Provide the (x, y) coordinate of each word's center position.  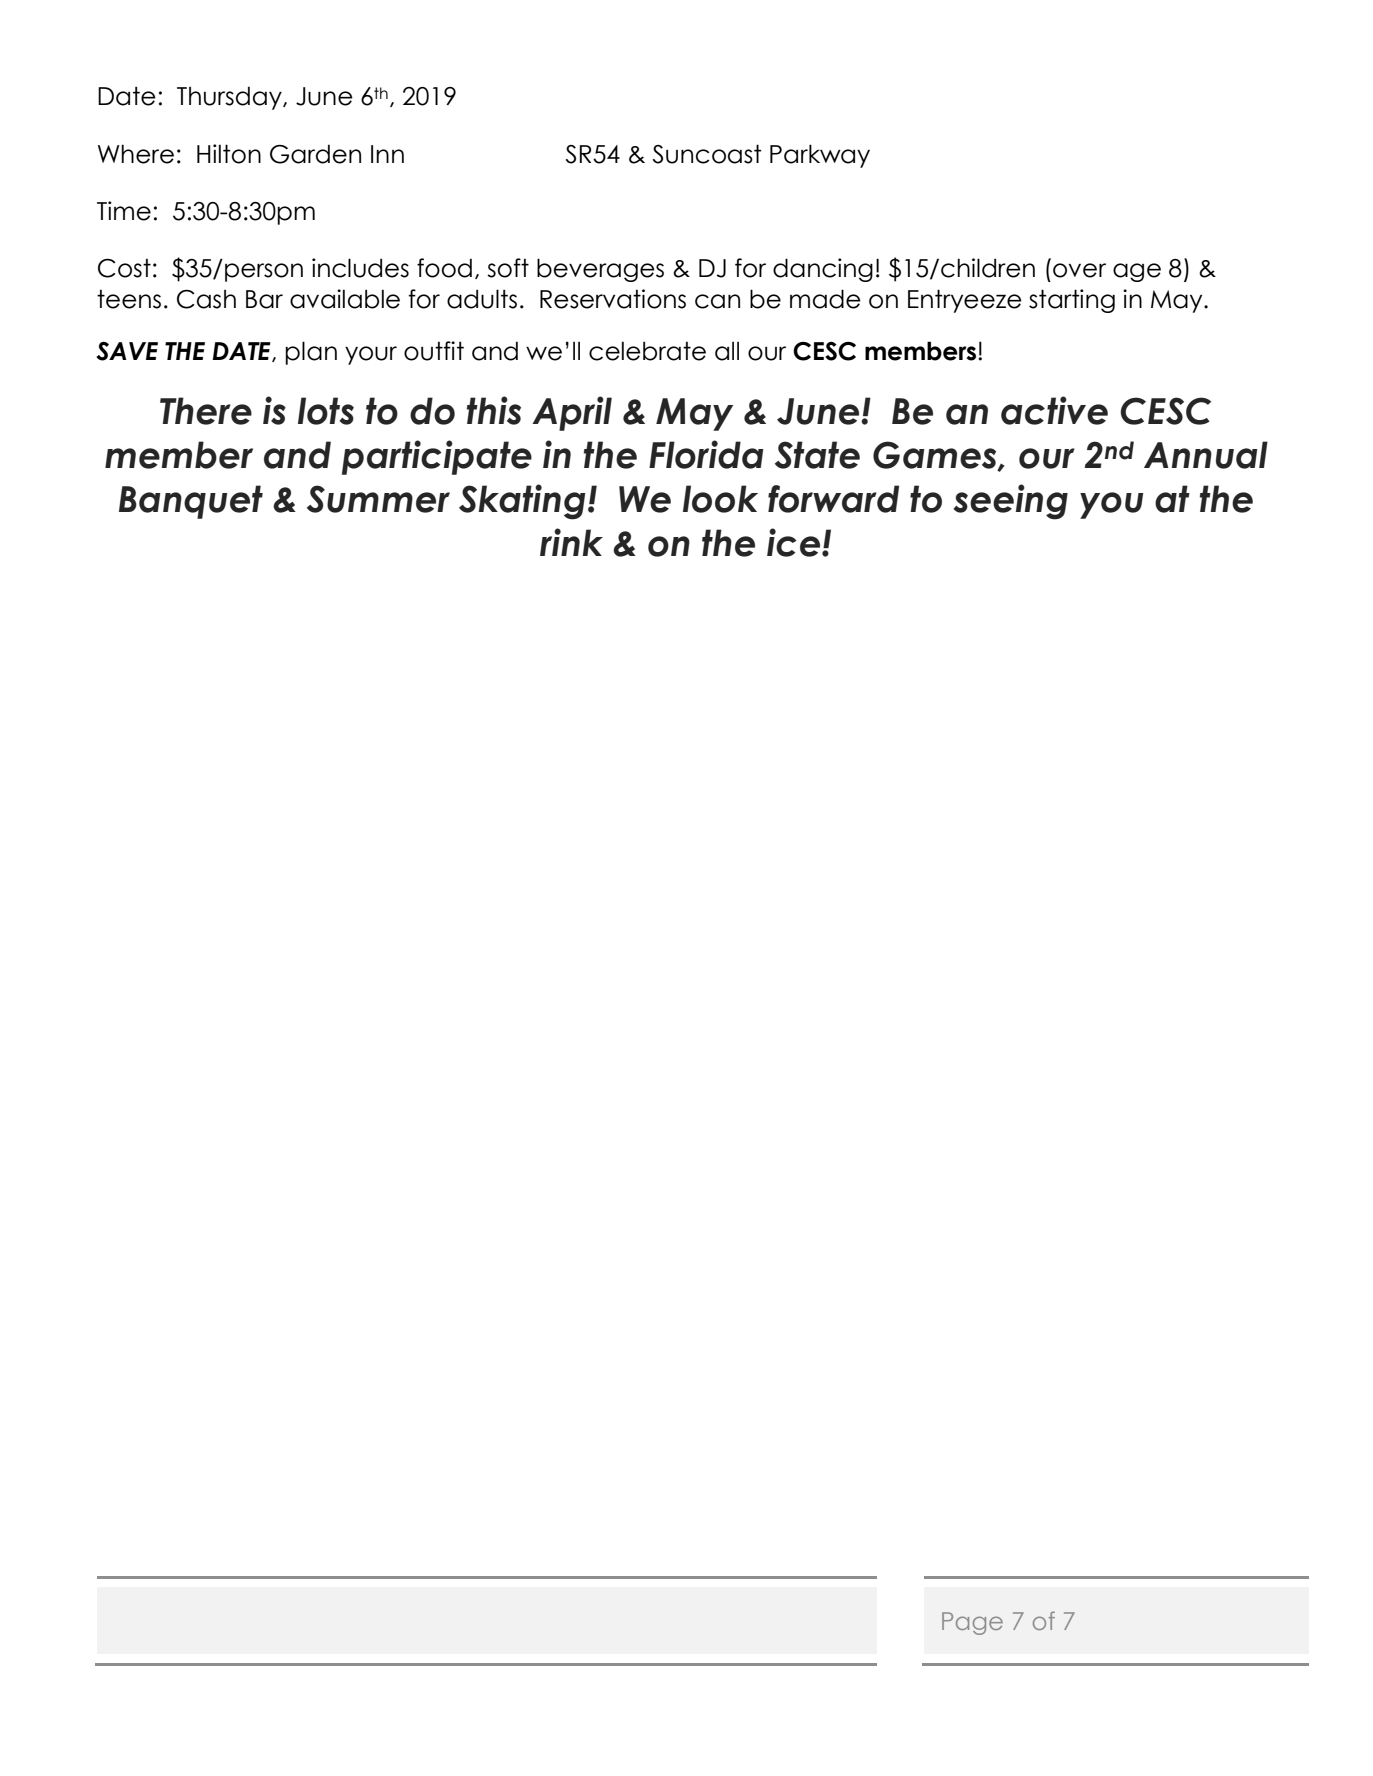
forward (833, 499)
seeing (1010, 502)
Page (972, 1623)
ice (795, 542)
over (1079, 270)
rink (571, 542)
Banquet (191, 502)
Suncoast (707, 154)
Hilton (229, 154)
